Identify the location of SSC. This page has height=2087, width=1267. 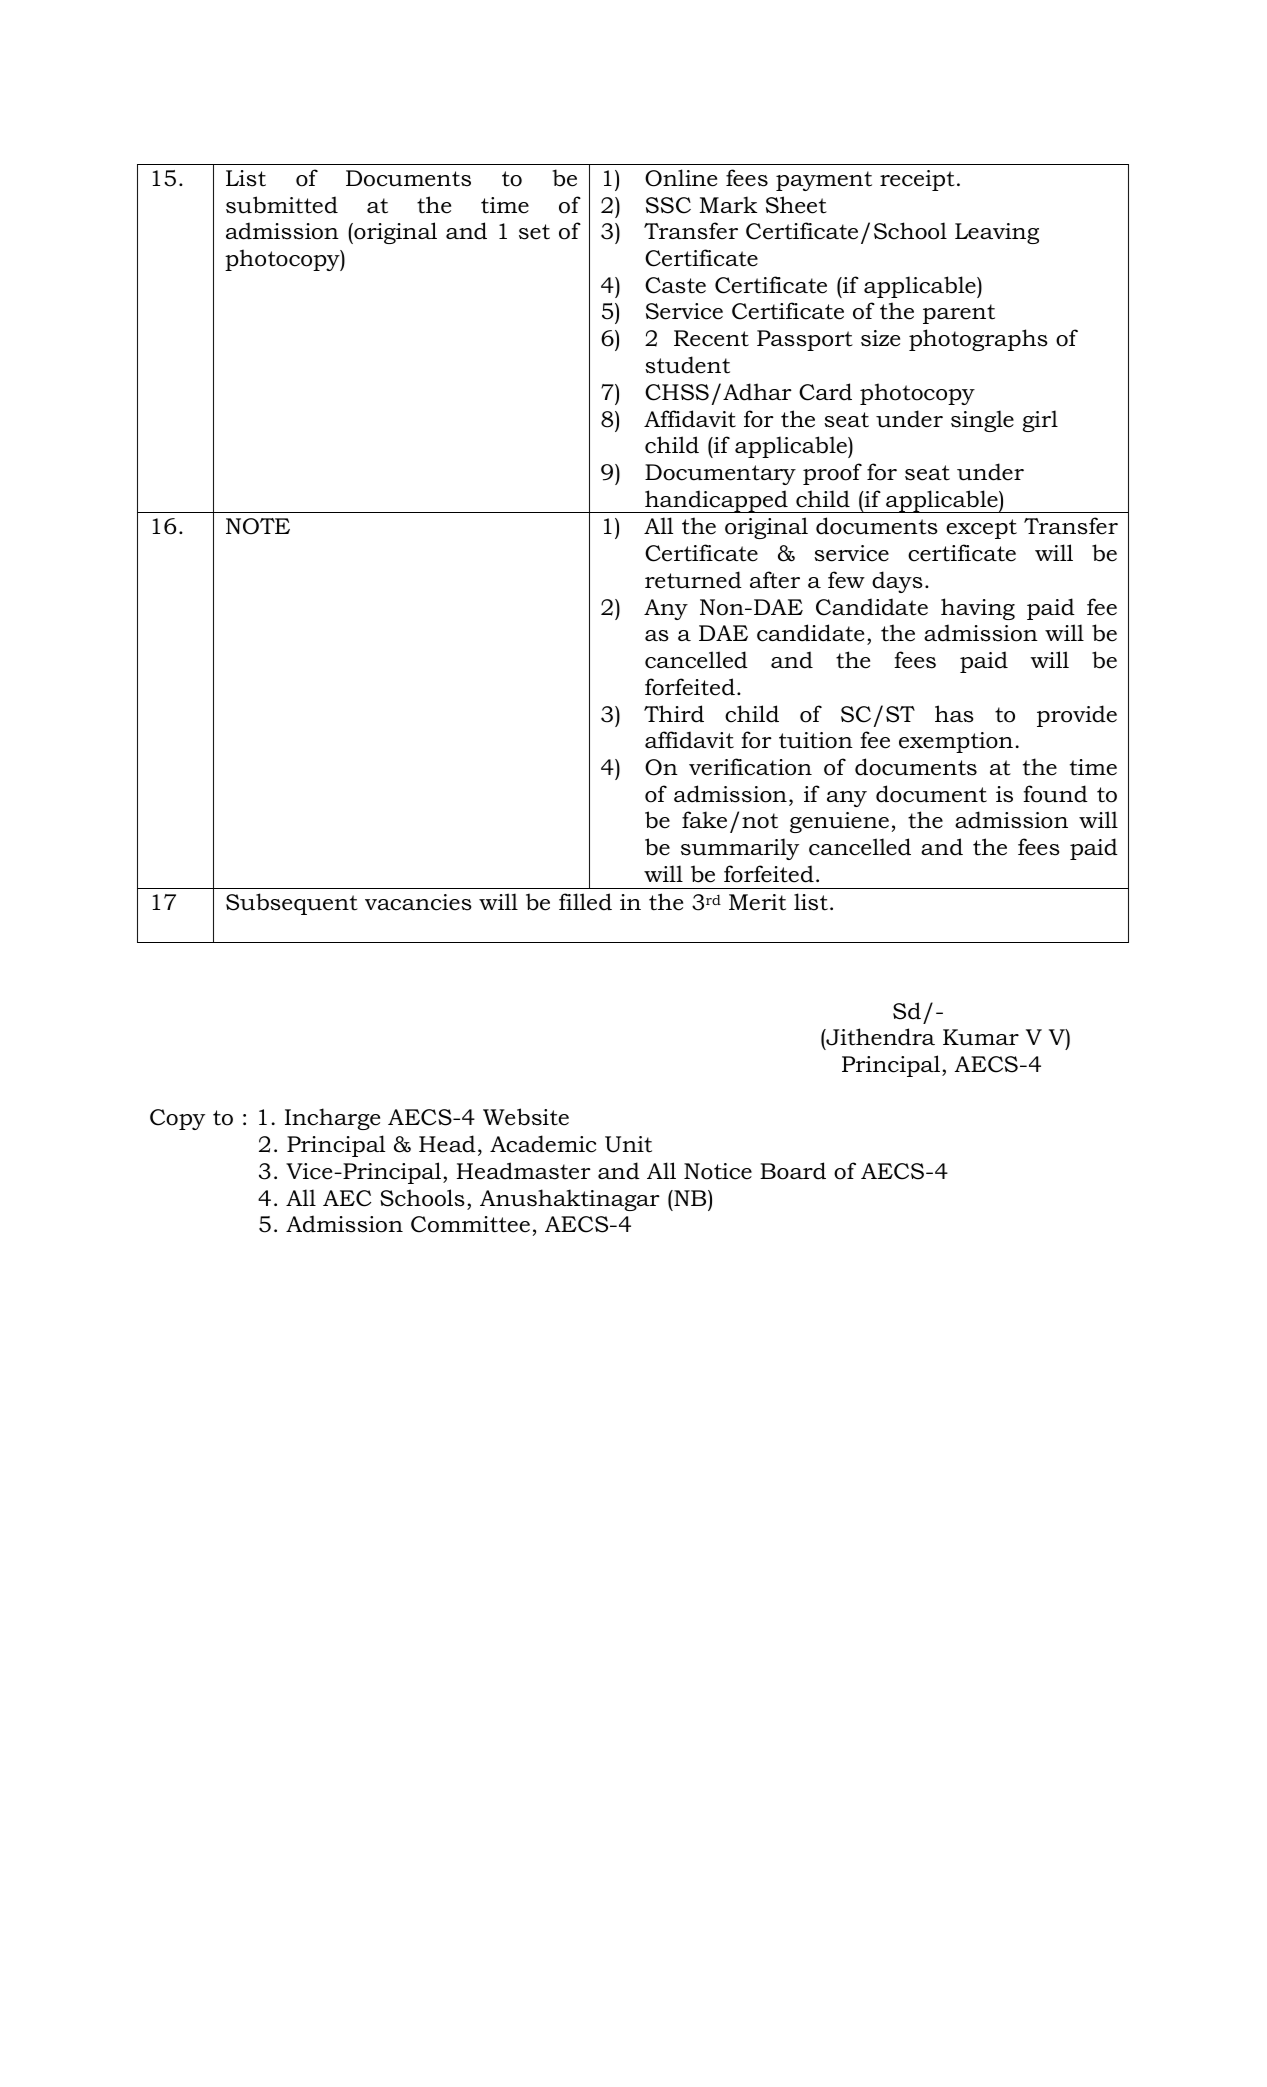
(668, 205).
